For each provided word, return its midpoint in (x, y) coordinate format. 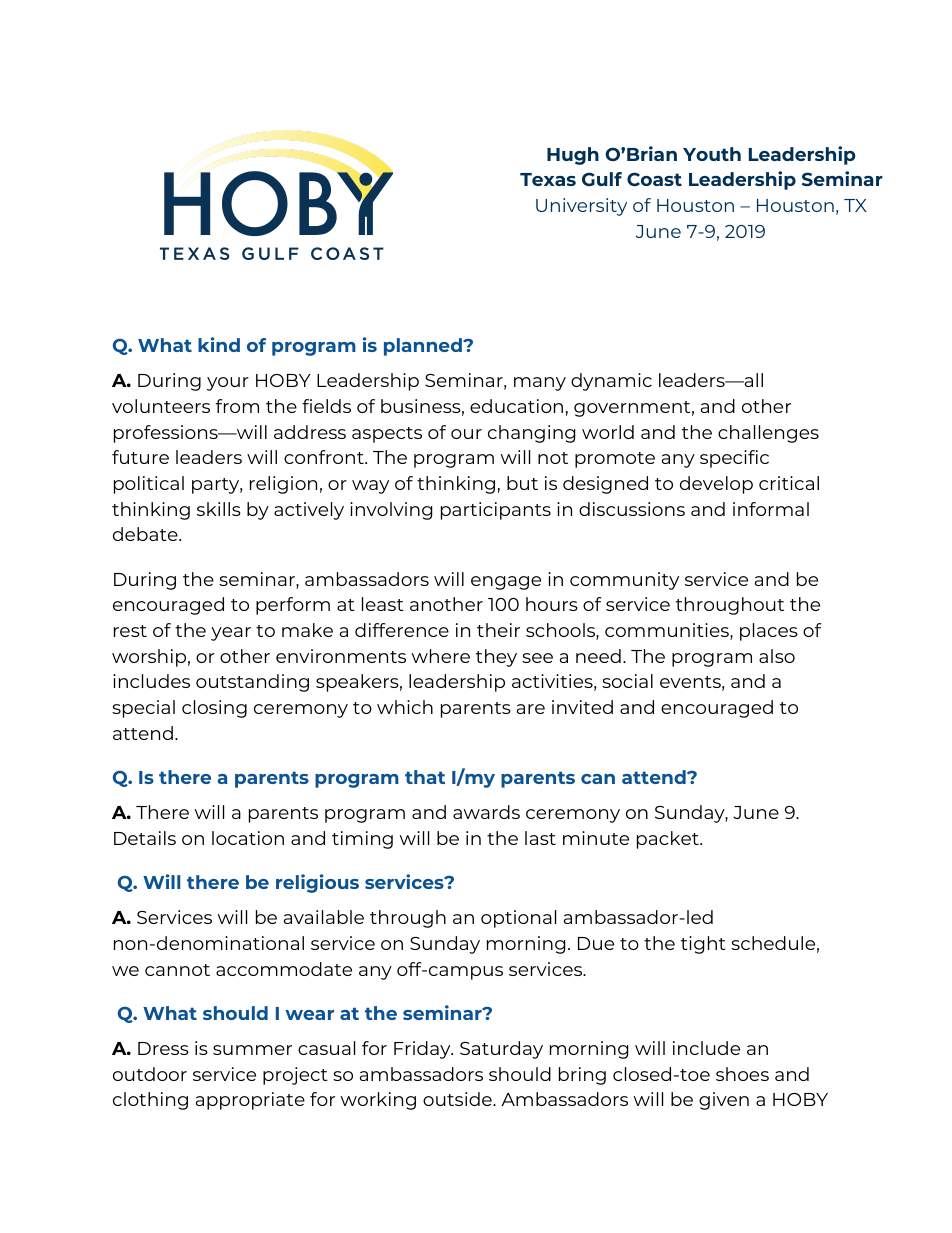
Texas (548, 179)
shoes (742, 1074)
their (498, 630)
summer (252, 1050)
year (231, 634)
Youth (712, 154)
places (769, 632)
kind (219, 344)
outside (458, 1099)
